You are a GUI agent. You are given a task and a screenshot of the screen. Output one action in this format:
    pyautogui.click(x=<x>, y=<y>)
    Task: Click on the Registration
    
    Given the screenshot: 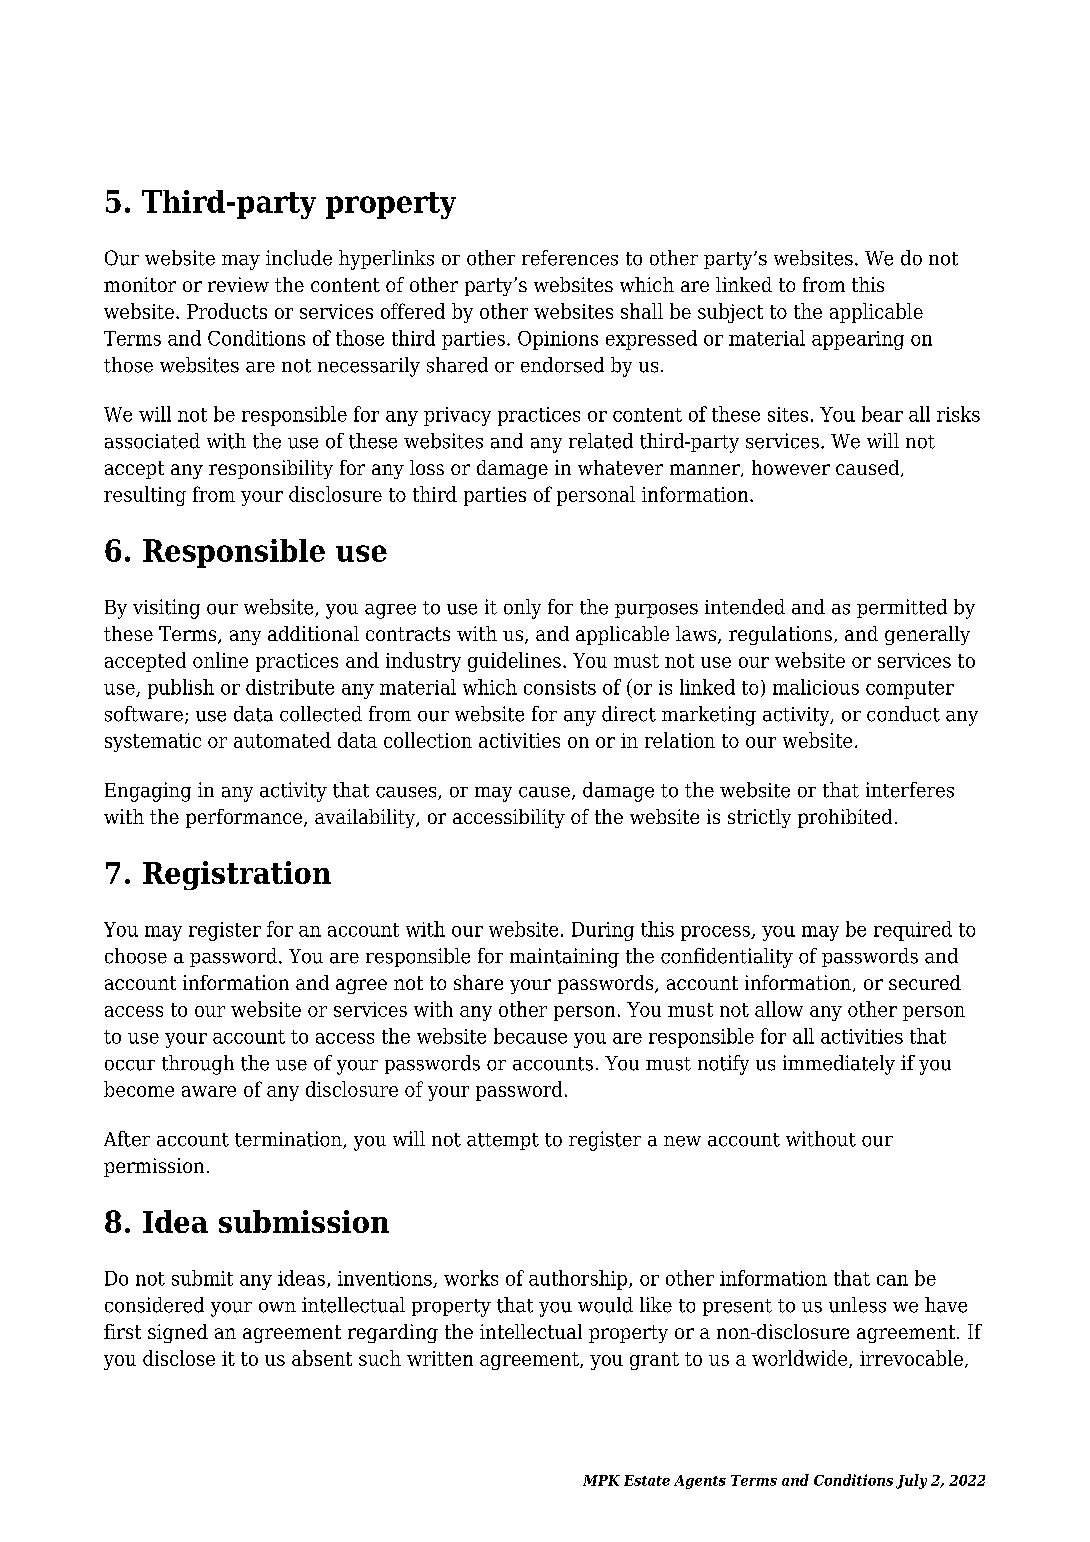 What is the action you would take?
    pyautogui.click(x=237, y=875)
